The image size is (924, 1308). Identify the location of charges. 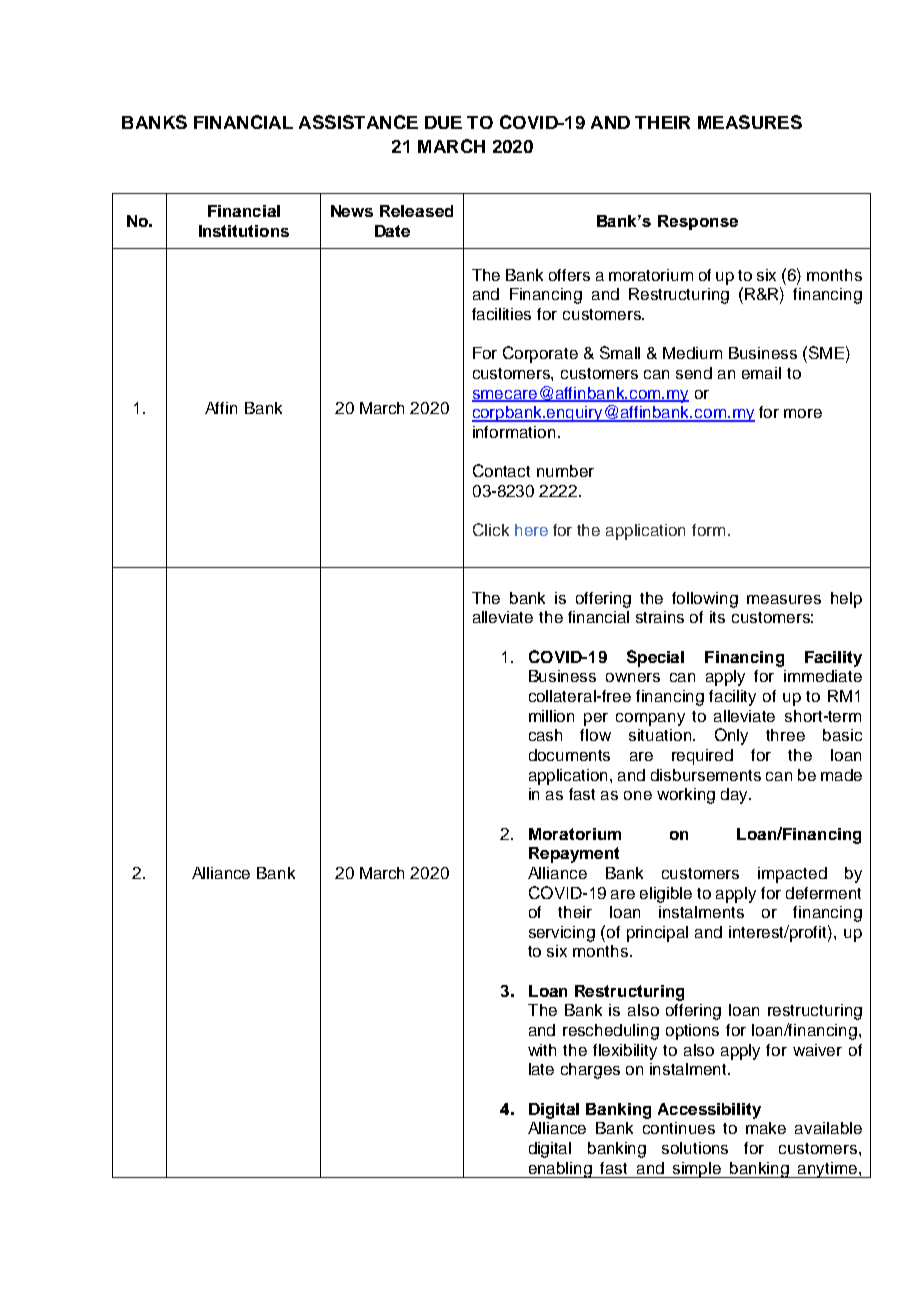
(590, 1071).
